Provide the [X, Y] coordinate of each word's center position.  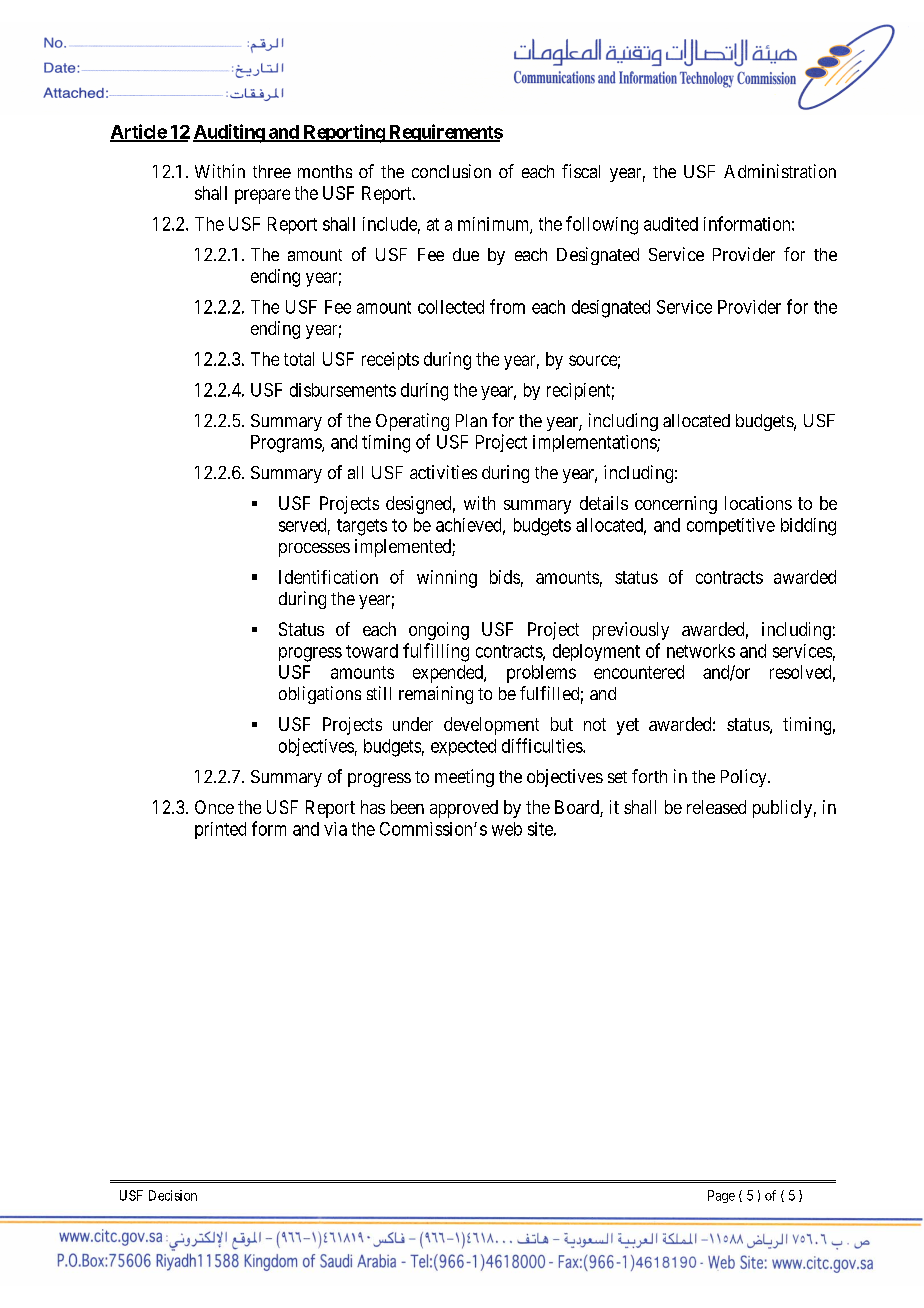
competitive [731, 526]
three [272, 171]
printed [220, 830]
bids [505, 577]
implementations [595, 443]
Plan [471, 420]
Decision [173, 1195]
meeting [464, 778]
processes [314, 550]
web [507, 829]
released [716, 807]
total [299, 359]
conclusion [451, 171]
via [335, 829]
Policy [745, 778]
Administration [780, 171]
